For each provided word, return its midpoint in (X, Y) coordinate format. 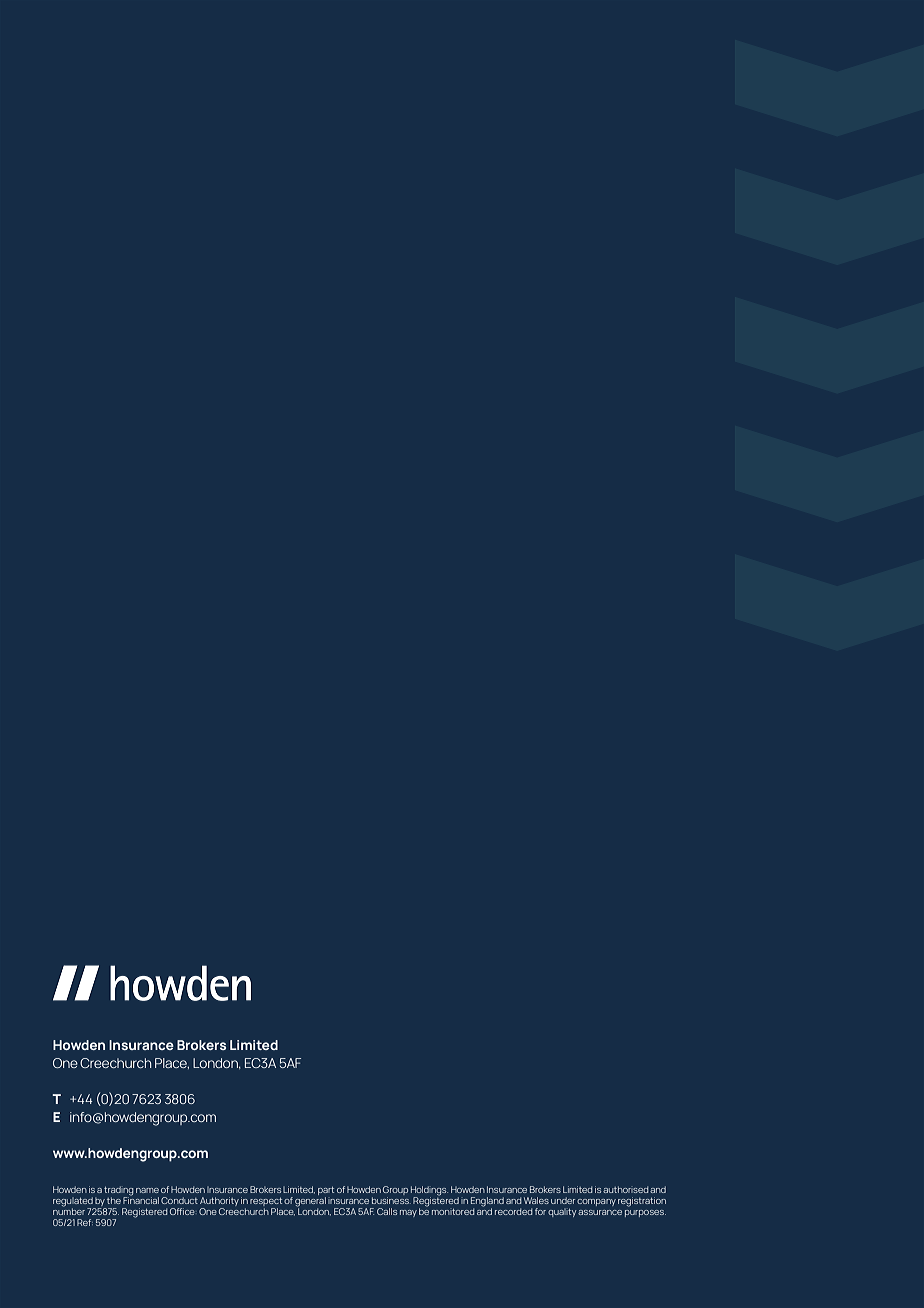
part (326, 1192)
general (310, 1203)
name (147, 1190)
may (408, 1213)
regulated (74, 1203)
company (596, 1202)
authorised (625, 1189)
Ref (85, 1222)
